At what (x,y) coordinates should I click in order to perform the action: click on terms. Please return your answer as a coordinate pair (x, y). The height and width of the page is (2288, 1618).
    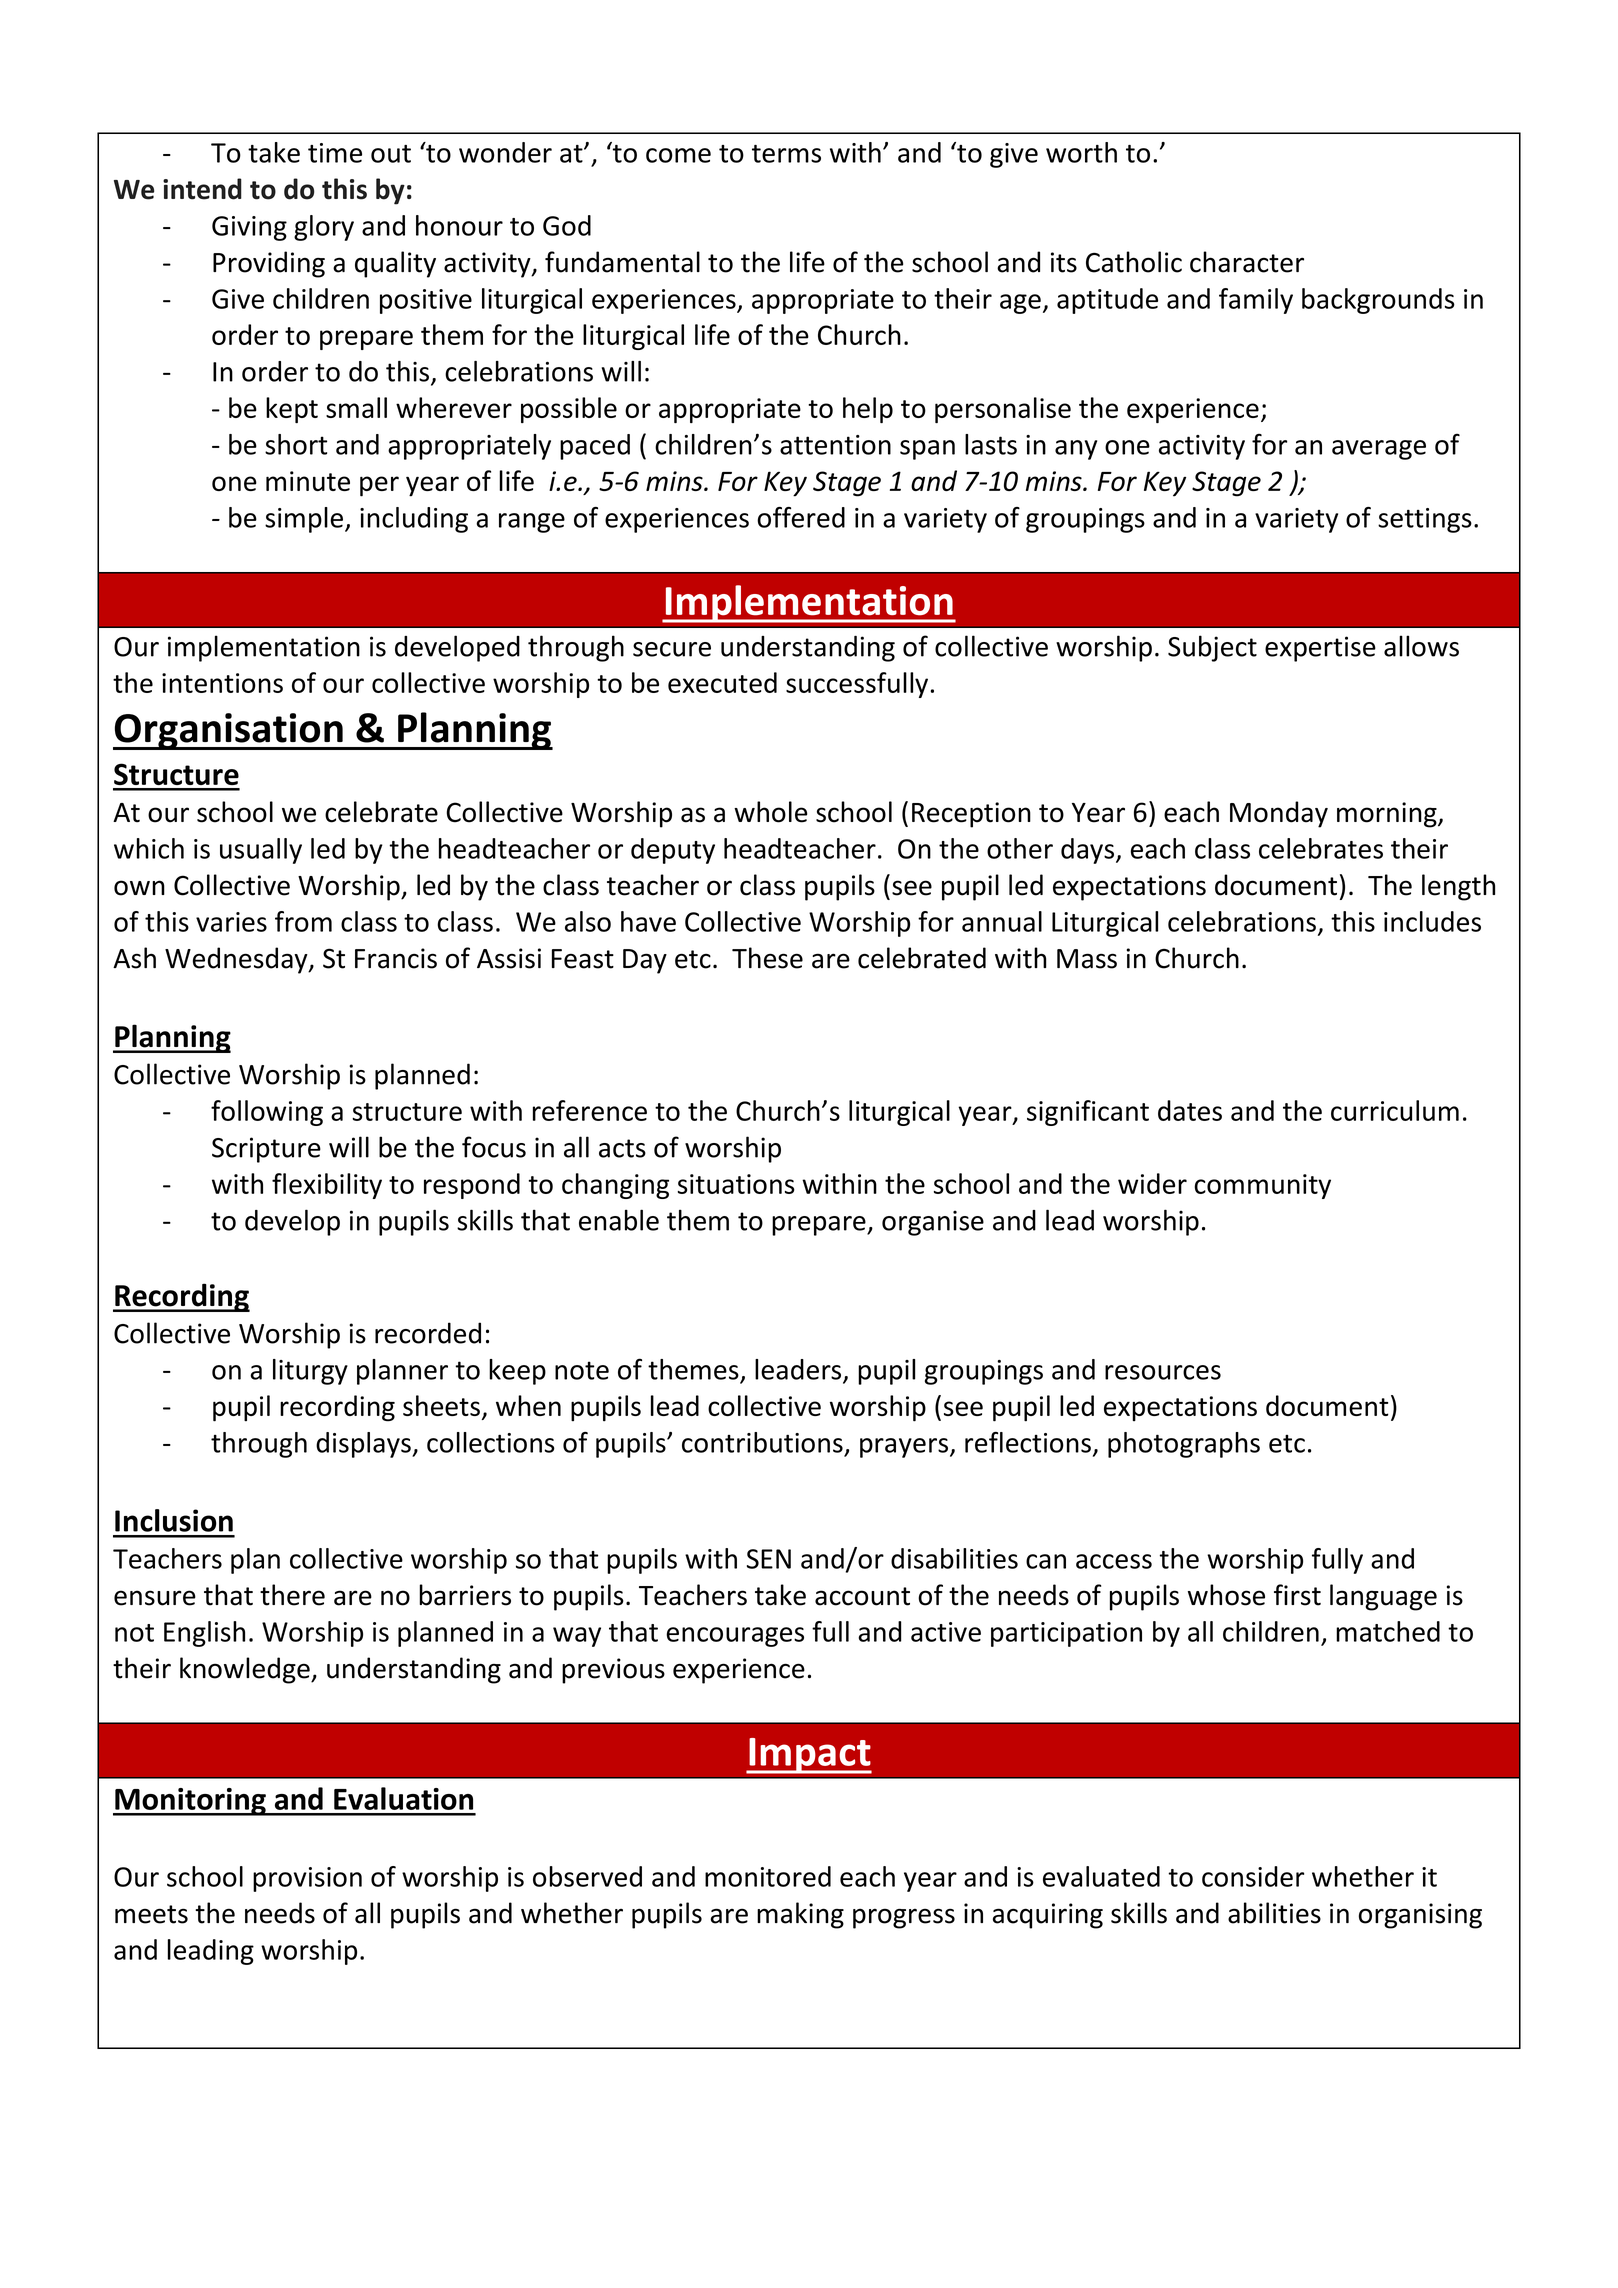
    Looking at the image, I should click on (786, 154).
